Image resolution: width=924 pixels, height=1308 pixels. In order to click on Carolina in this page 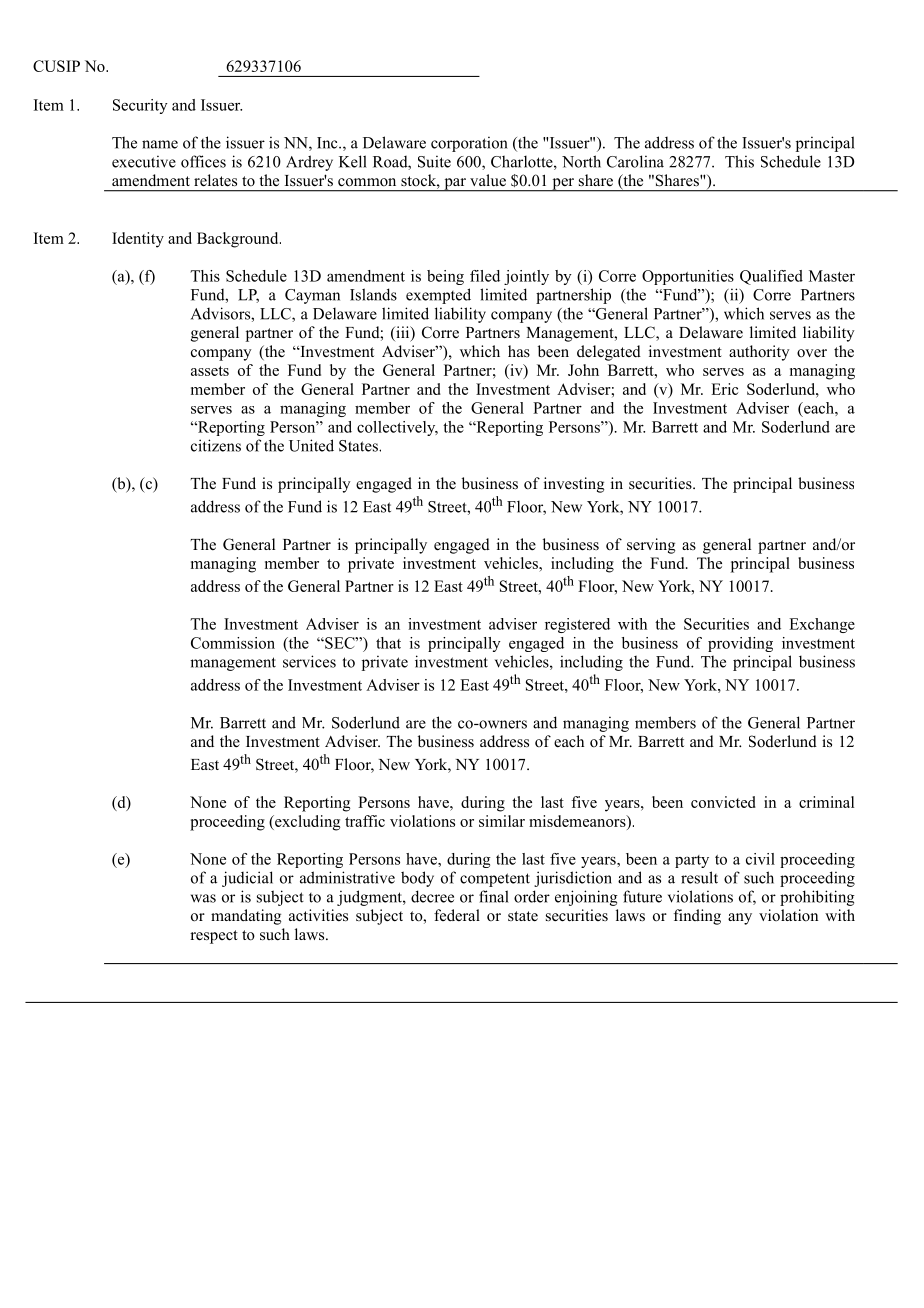, I will do `click(635, 161)`.
